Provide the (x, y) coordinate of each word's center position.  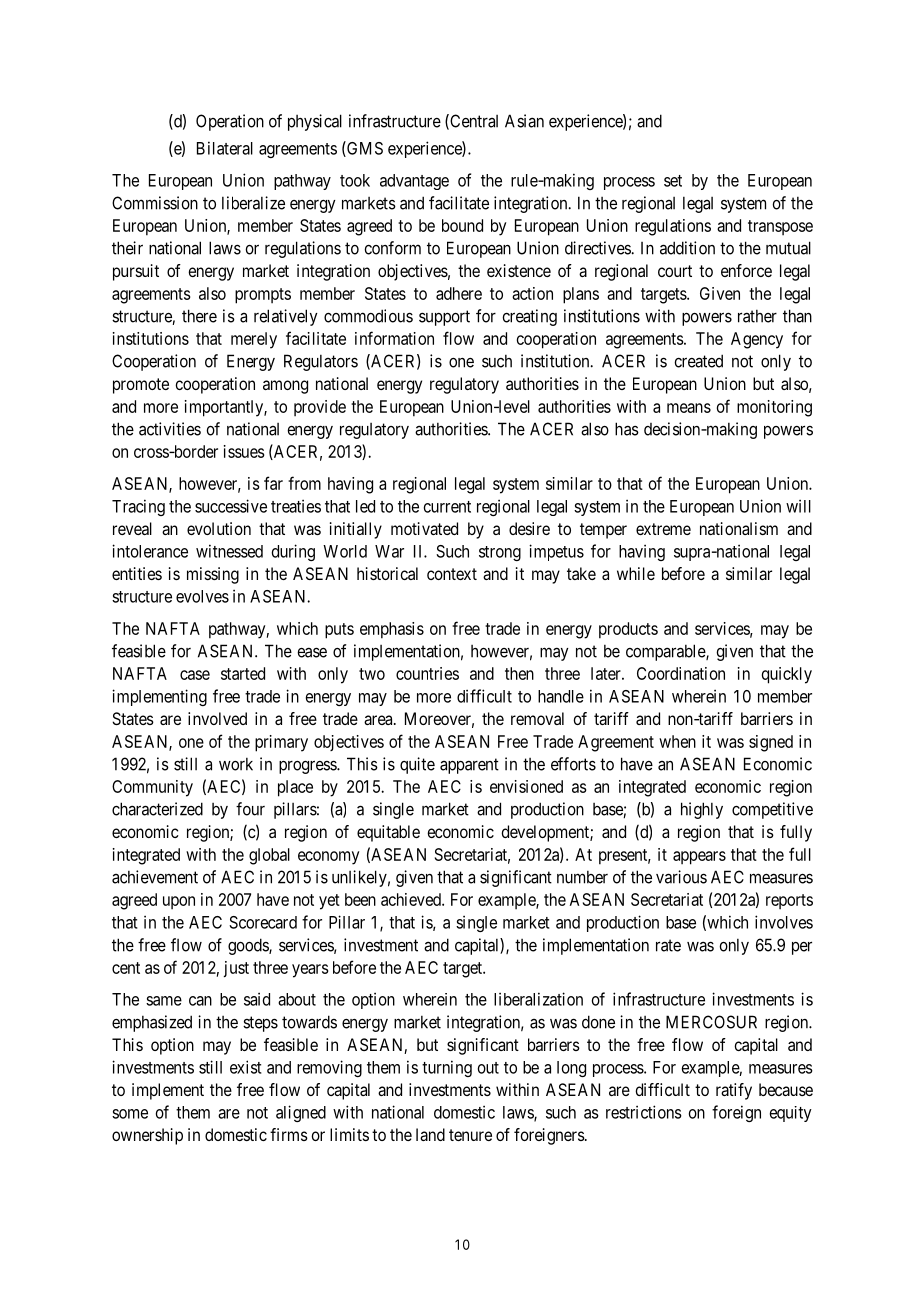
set (673, 181)
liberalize (253, 203)
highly (702, 810)
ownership (147, 1136)
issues (244, 451)
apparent (469, 766)
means (689, 408)
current (447, 507)
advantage (414, 182)
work (236, 764)
